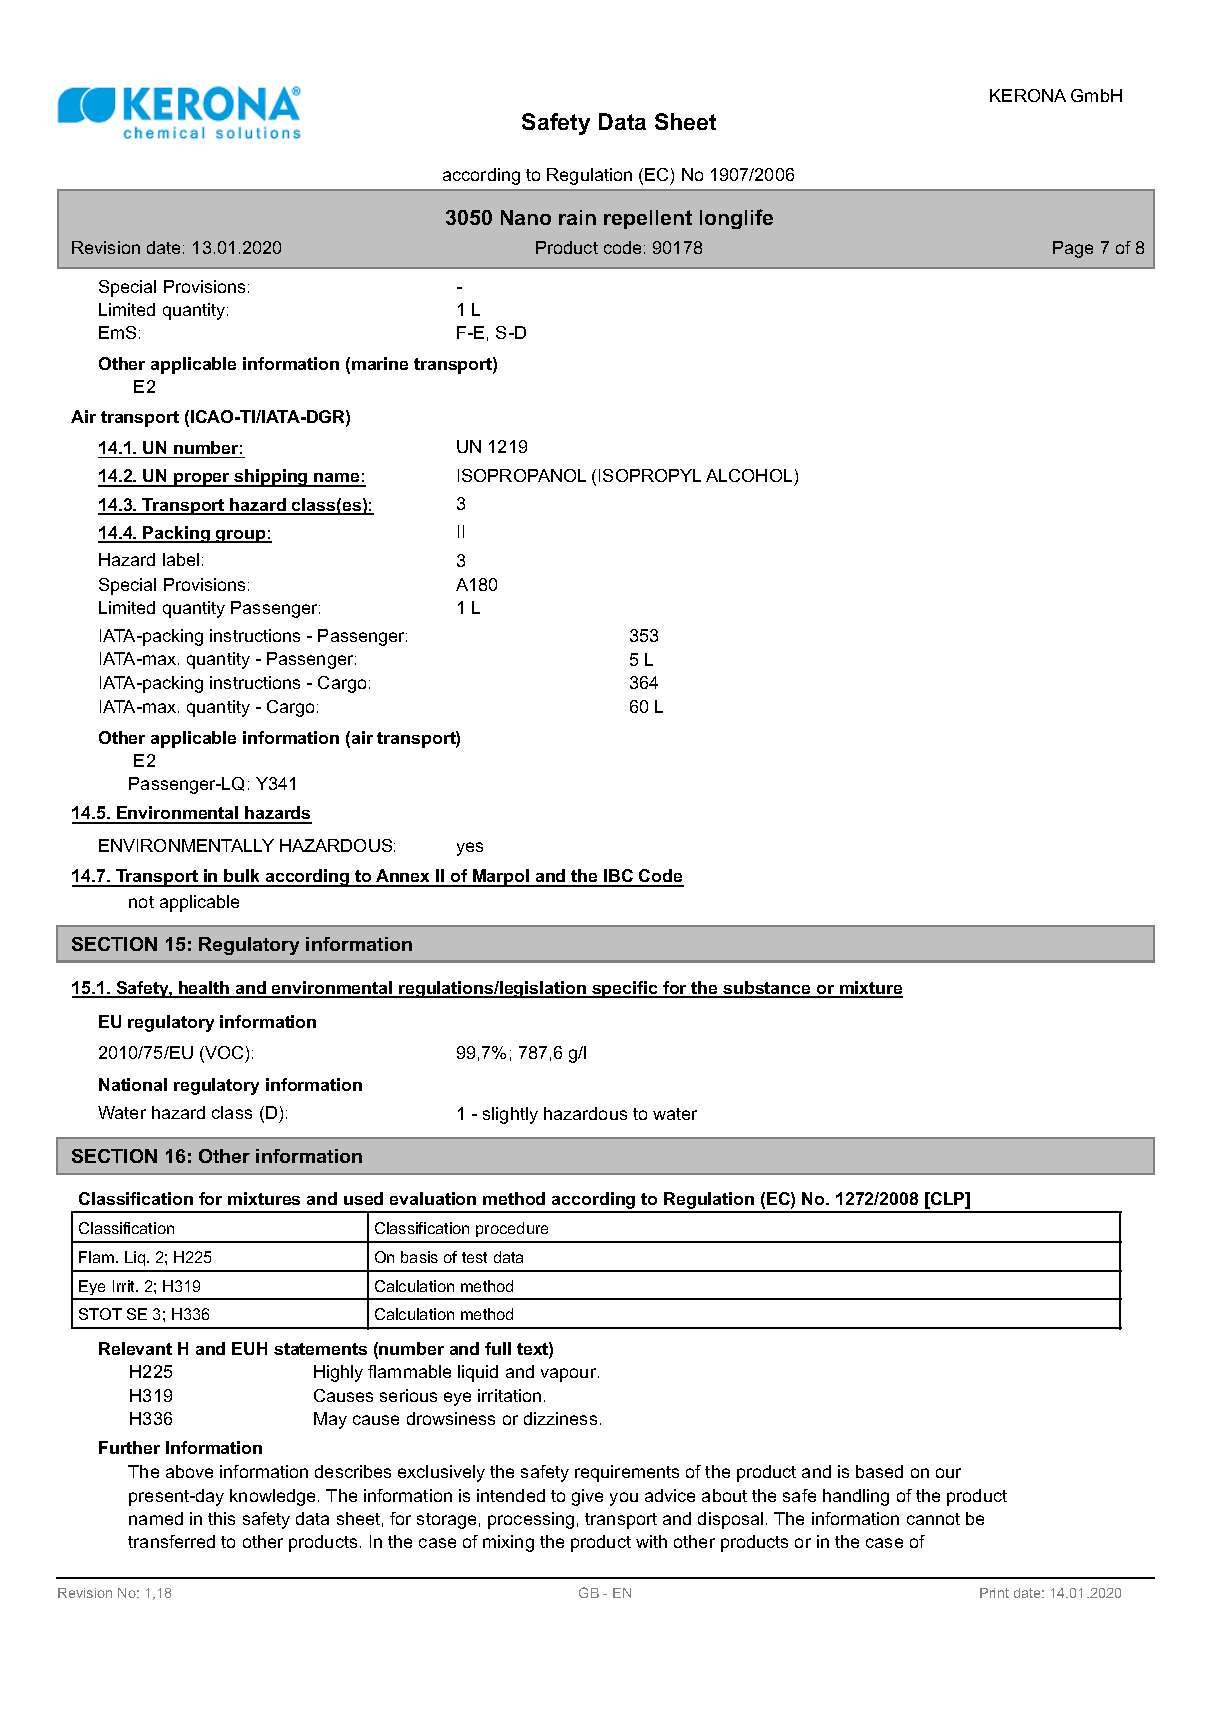 The height and width of the page is (1709, 1209). Describe the element at coordinates (380, 363) in the page. I see `marine` at that location.
